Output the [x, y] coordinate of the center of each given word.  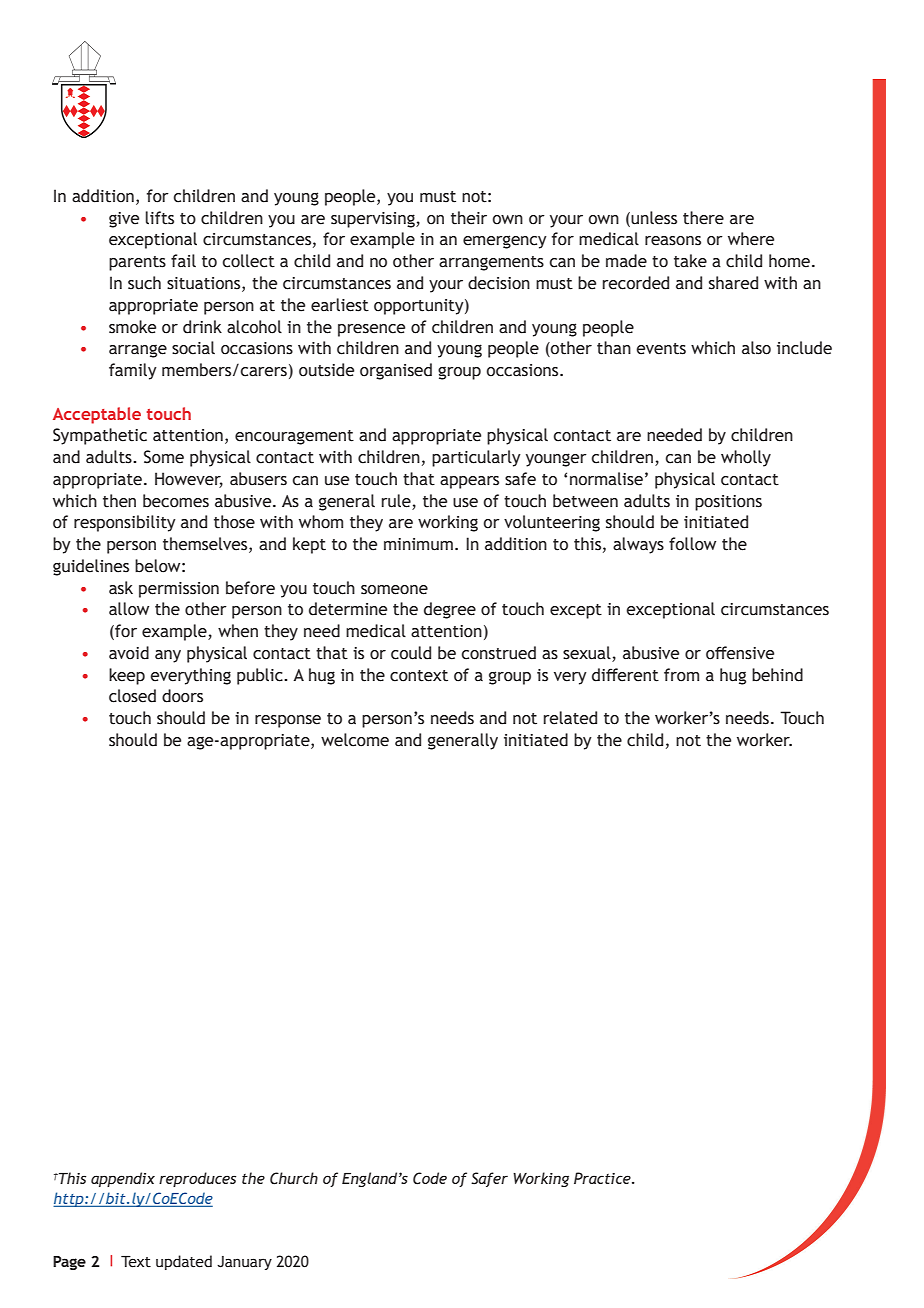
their [469, 218]
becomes [176, 501]
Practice [603, 1178]
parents [137, 263]
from [681, 675]
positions [728, 503]
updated [184, 1262]
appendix [123, 1179]
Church [294, 1178]
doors [182, 696]
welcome [355, 740]
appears [469, 482]
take [690, 261]
